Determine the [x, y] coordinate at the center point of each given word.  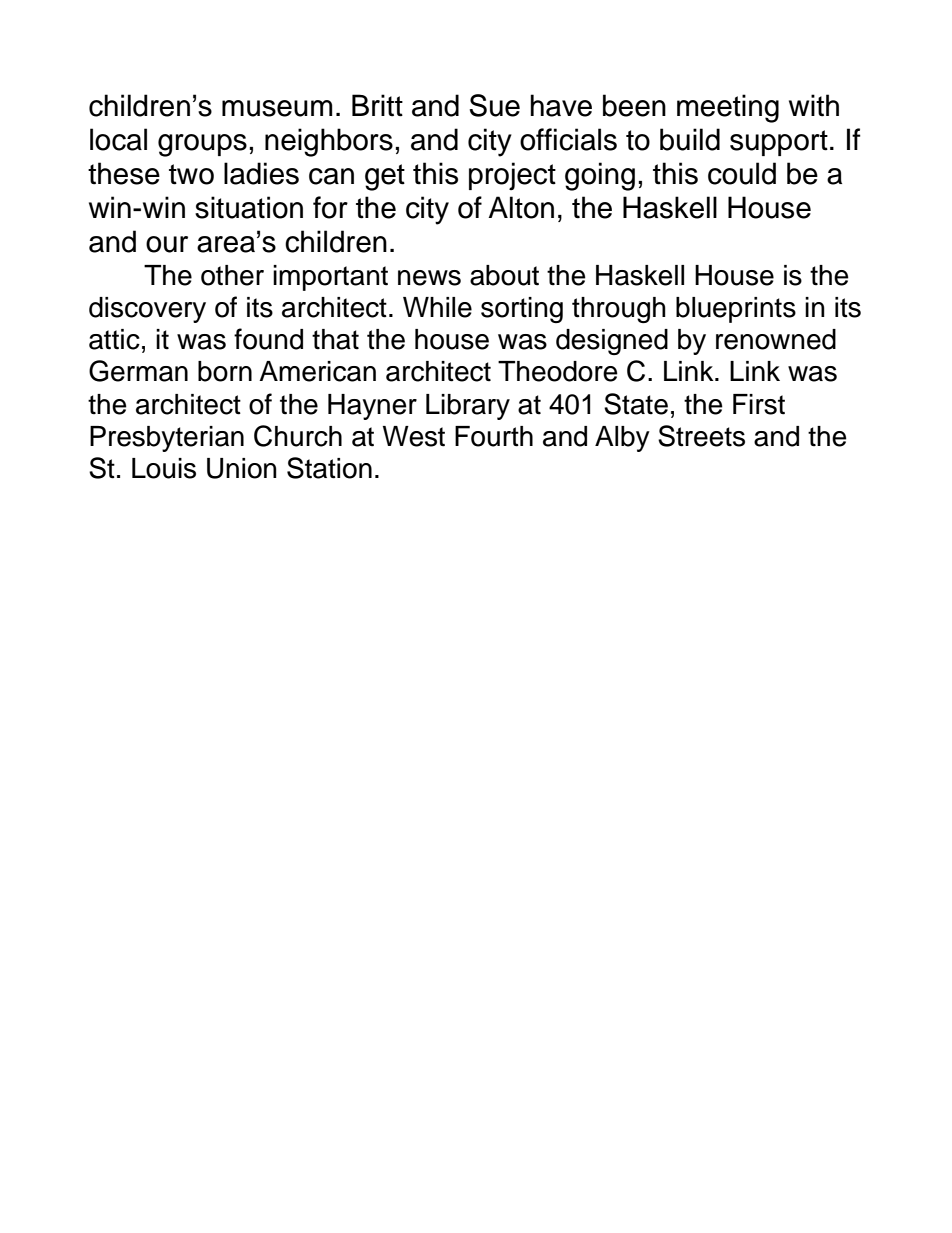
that [335, 339]
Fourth [494, 436]
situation [249, 207]
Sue [494, 105]
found [268, 339]
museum [277, 108]
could [742, 173]
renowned [776, 339]
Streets [701, 436]
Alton [521, 207]
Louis [164, 468]
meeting [728, 108]
